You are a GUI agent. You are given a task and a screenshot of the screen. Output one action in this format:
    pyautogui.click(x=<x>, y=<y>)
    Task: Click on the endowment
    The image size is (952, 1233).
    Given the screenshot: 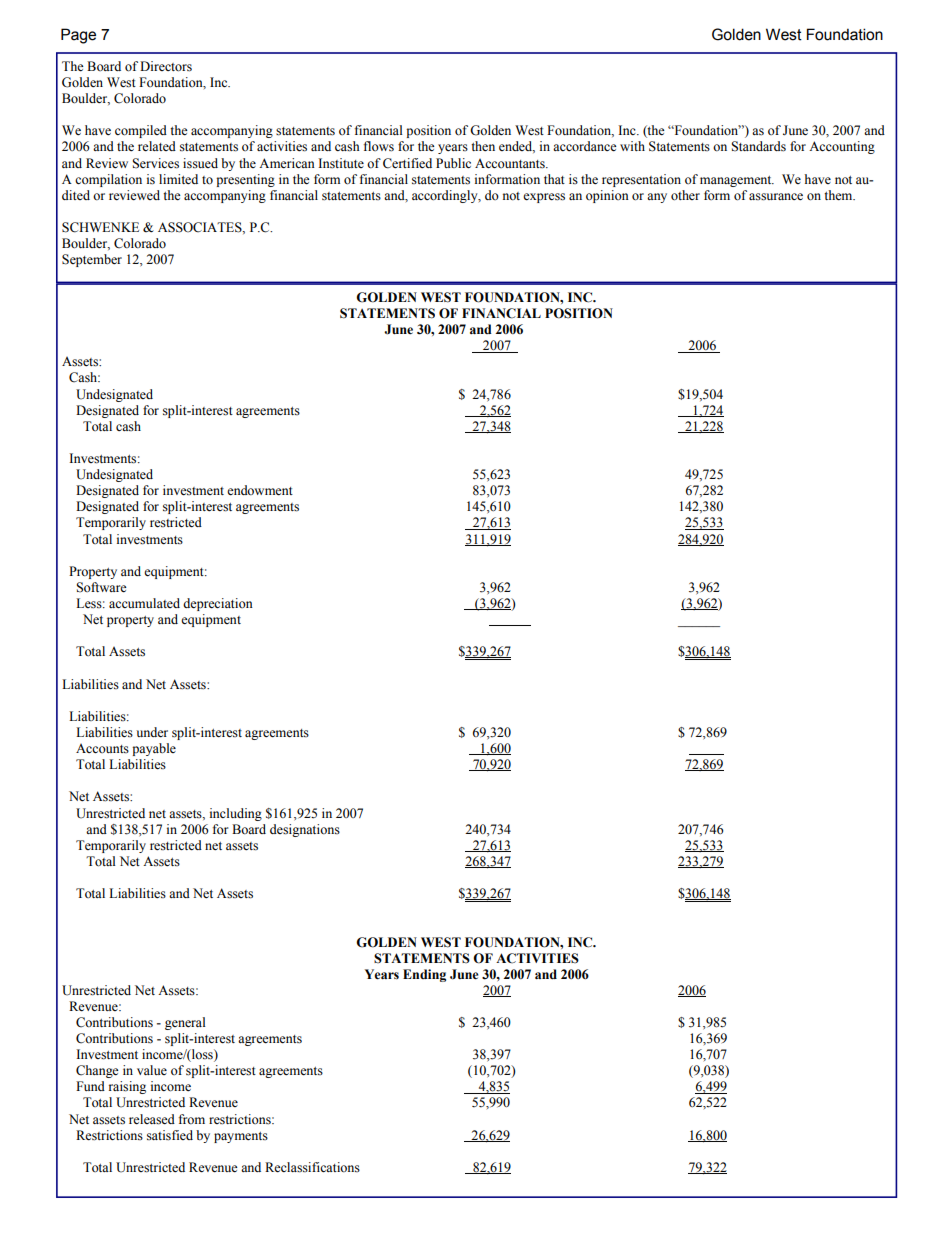 What is the action you would take?
    pyautogui.click(x=260, y=490)
